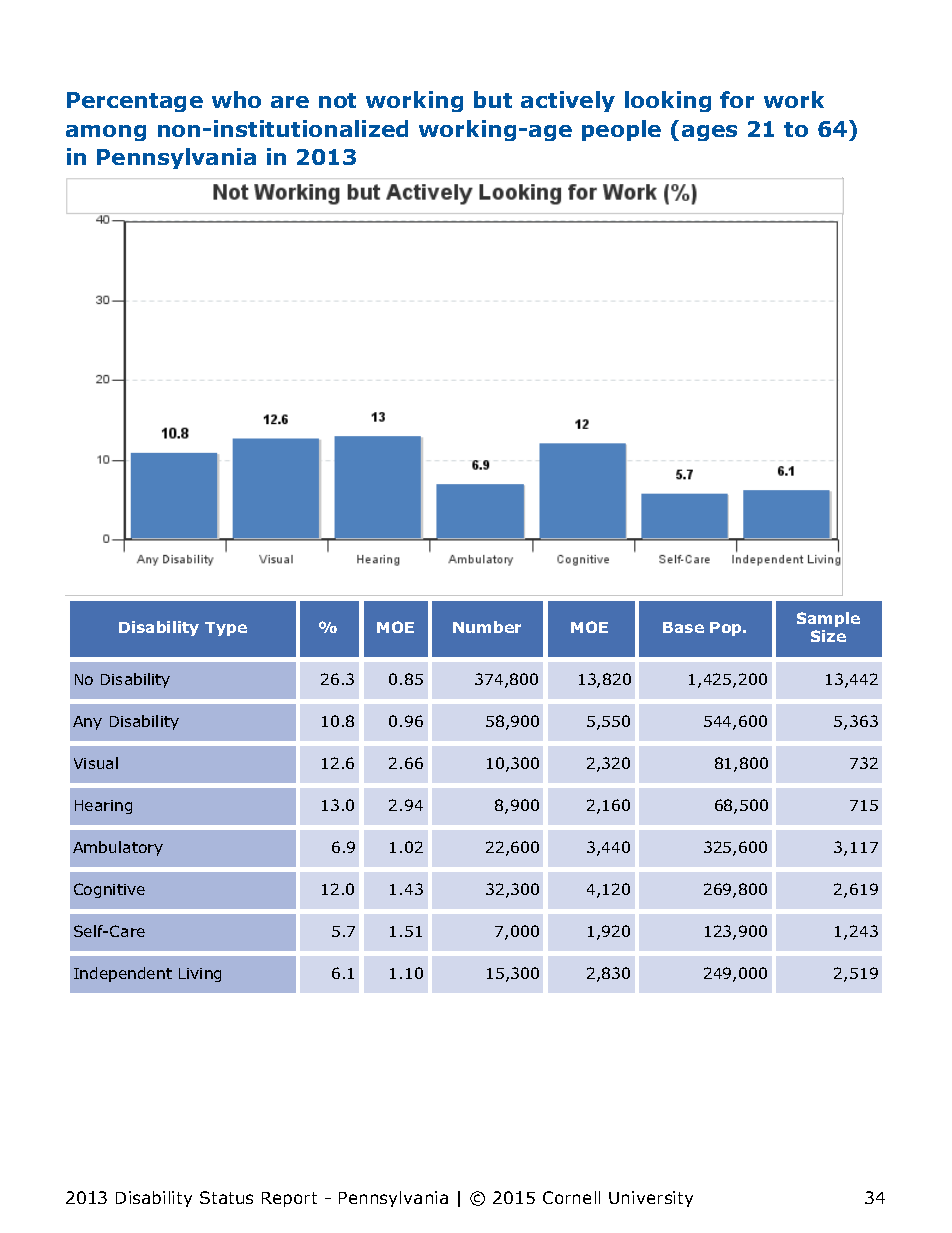  Describe the element at coordinates (118, 848) in the document. I see `Ambulatory` at that location.
